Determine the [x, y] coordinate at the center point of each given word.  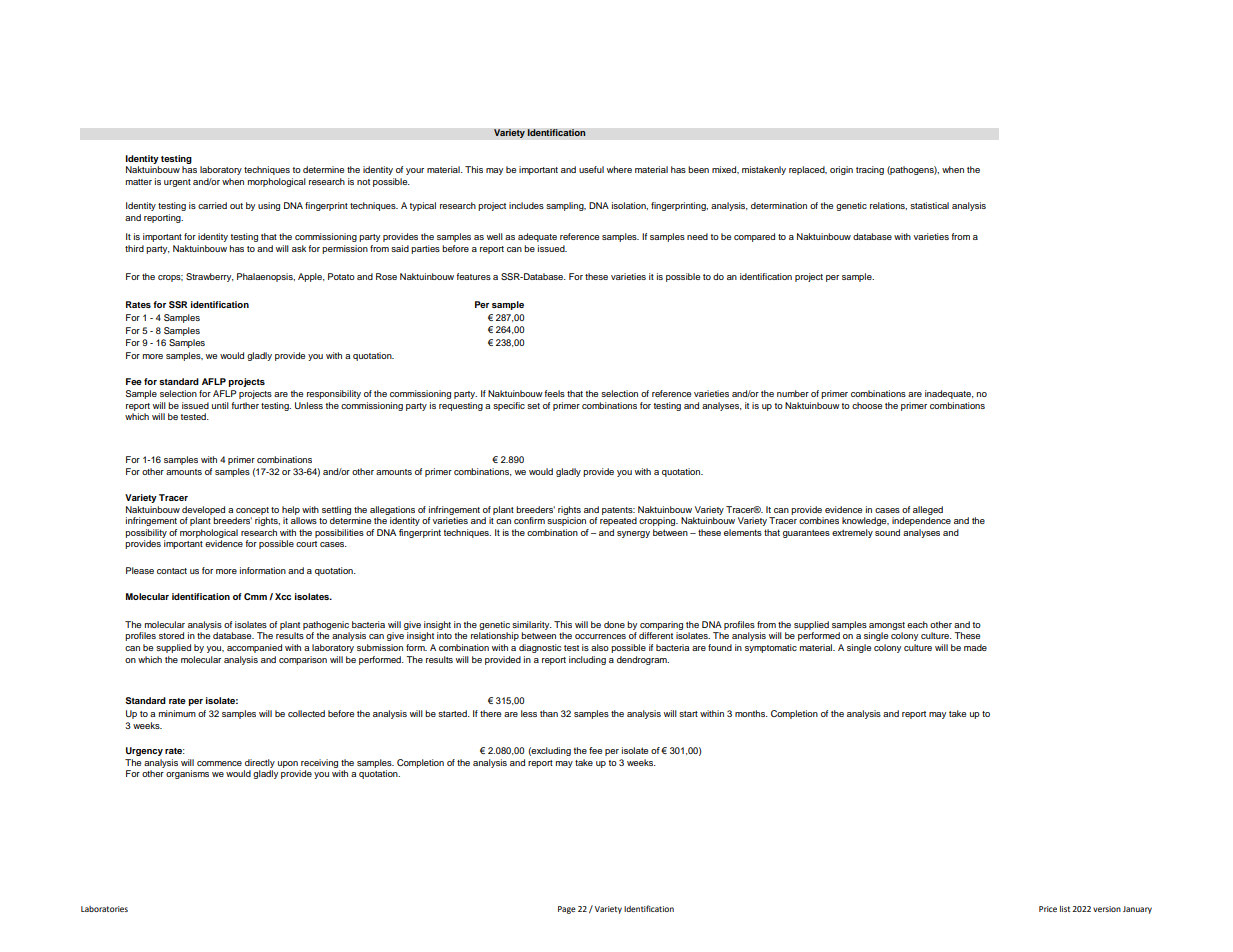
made [975, 647]
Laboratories [104, 909]
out [236, 206]
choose [867, 405]
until [220, 405]
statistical [929, 205]
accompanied [254, 648]
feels [555, 393]
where [619, 169]
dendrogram [643, 660]
